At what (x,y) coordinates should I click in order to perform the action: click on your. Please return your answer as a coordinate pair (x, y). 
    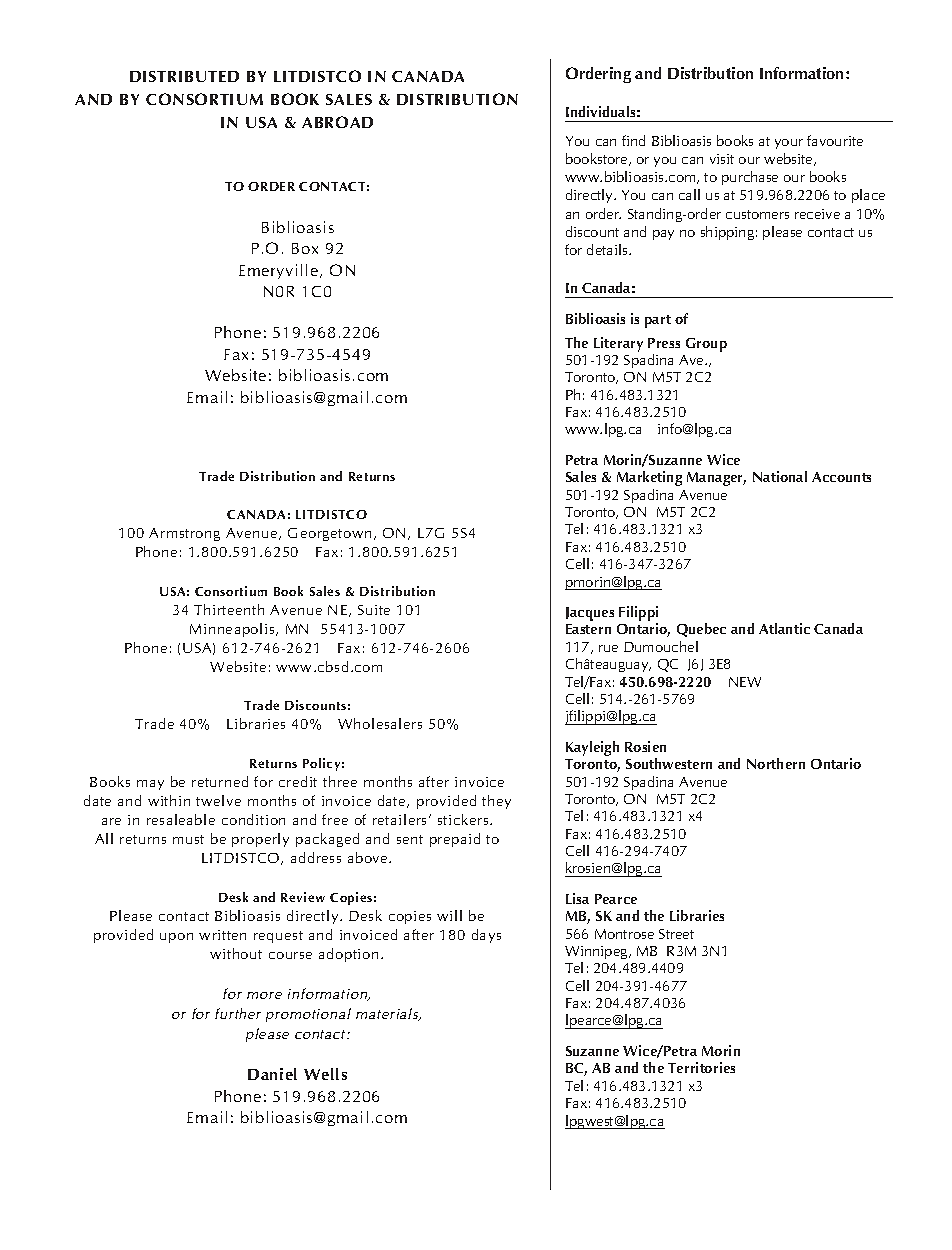
    Looking at the image, I should click on (789, 144).
